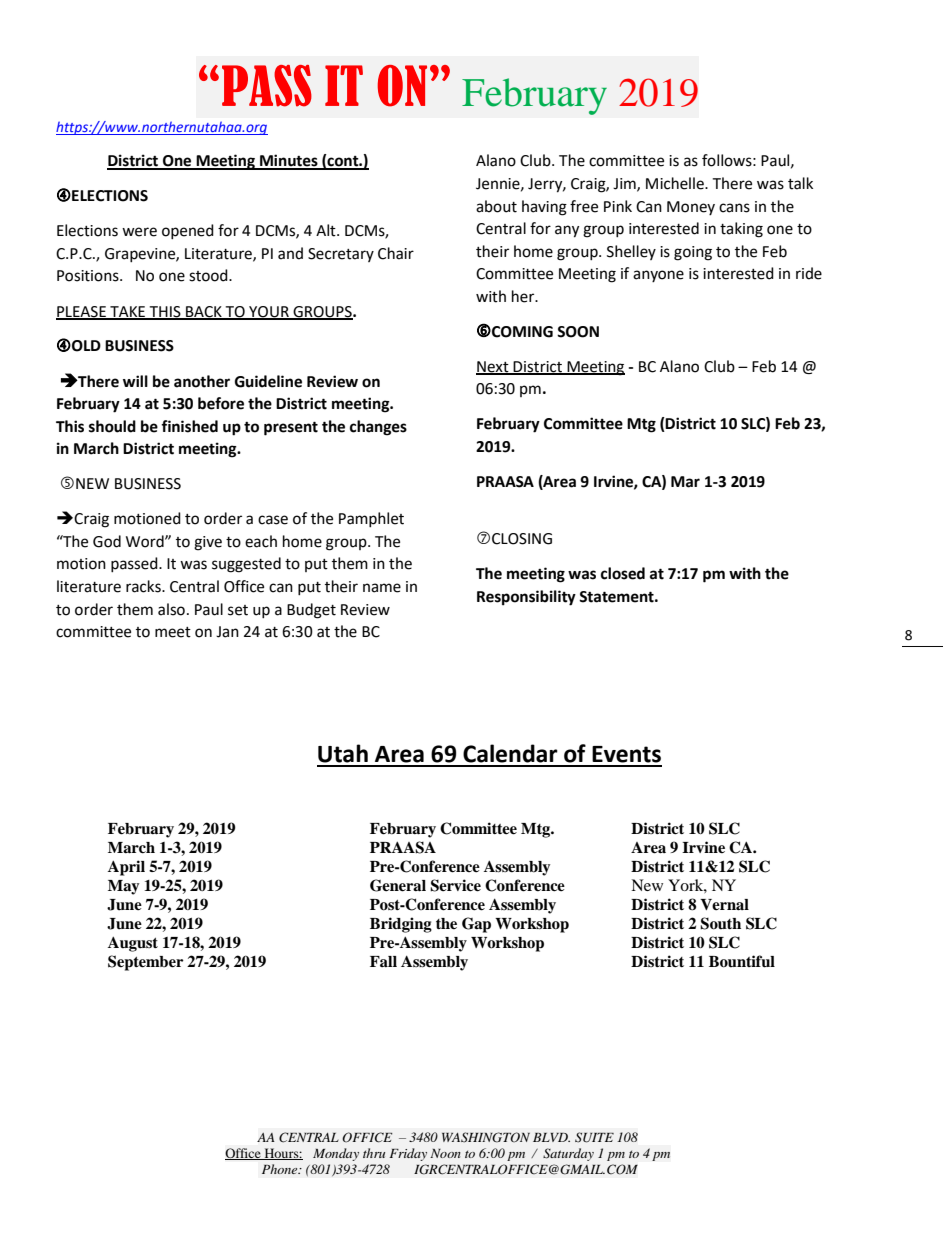 The width and height of the screenshot is (952, 1233). Describe the element at coordinates (188, 231) in the screenshot. I see `opened` at that location.
